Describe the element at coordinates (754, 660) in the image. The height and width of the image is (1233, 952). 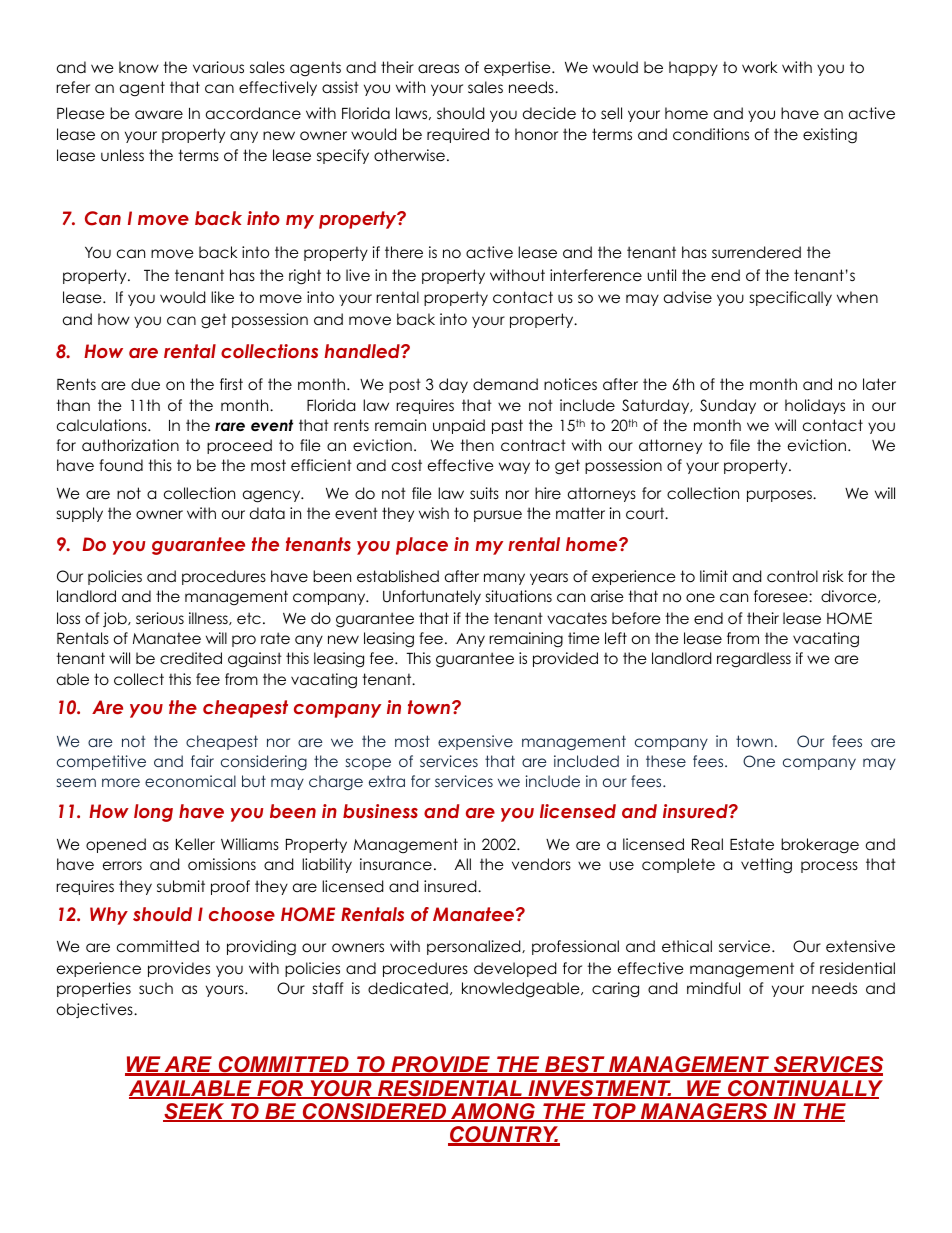
I see `regardless` at that location.
